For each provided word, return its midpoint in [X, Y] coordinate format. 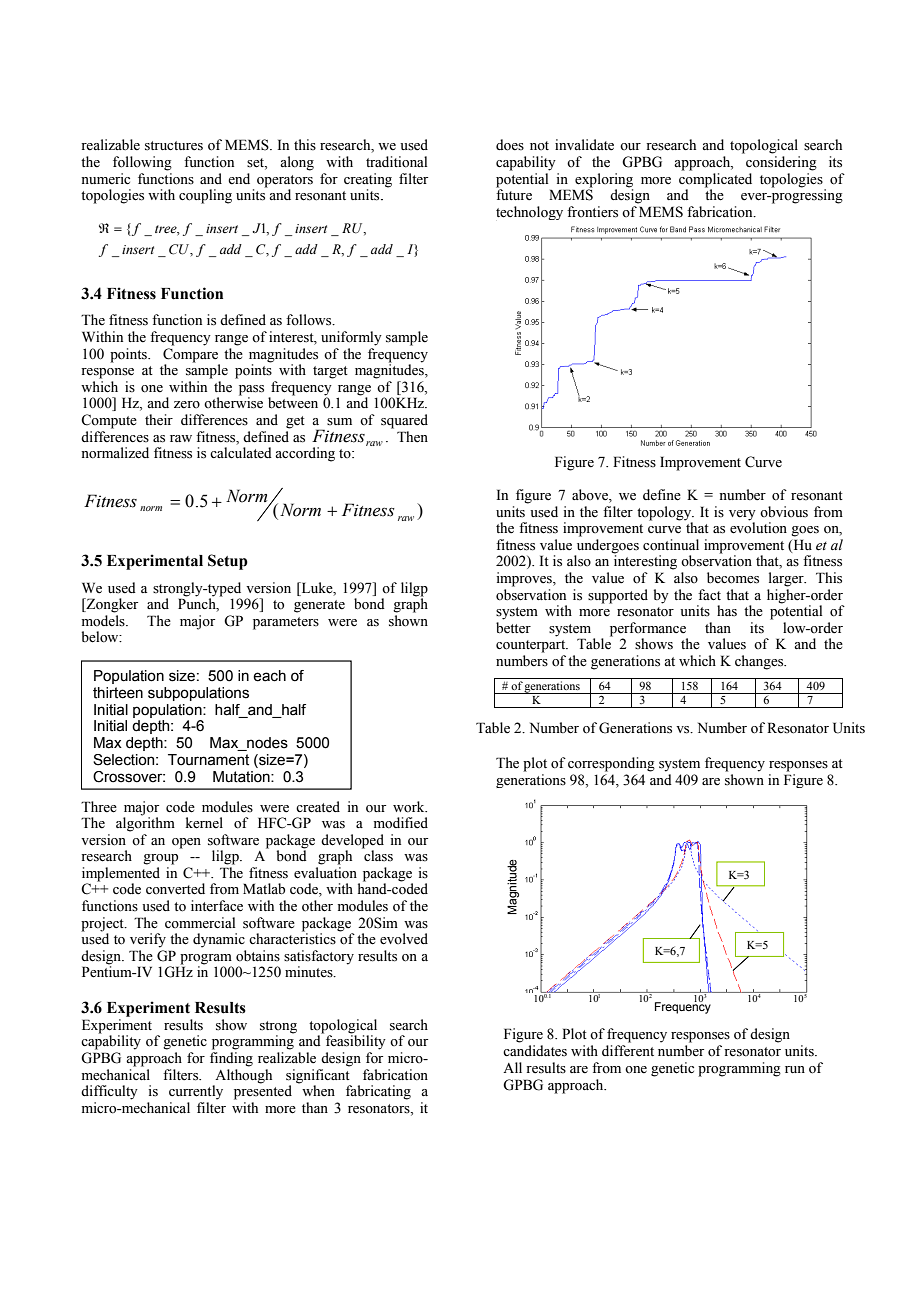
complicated [715, 180]
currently [196, 1092]
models [104, 621]
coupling [205, 196]
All [512, 1067]
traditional [396, 162]
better [513, 628]
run [795, 1069]
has [727, 611]
